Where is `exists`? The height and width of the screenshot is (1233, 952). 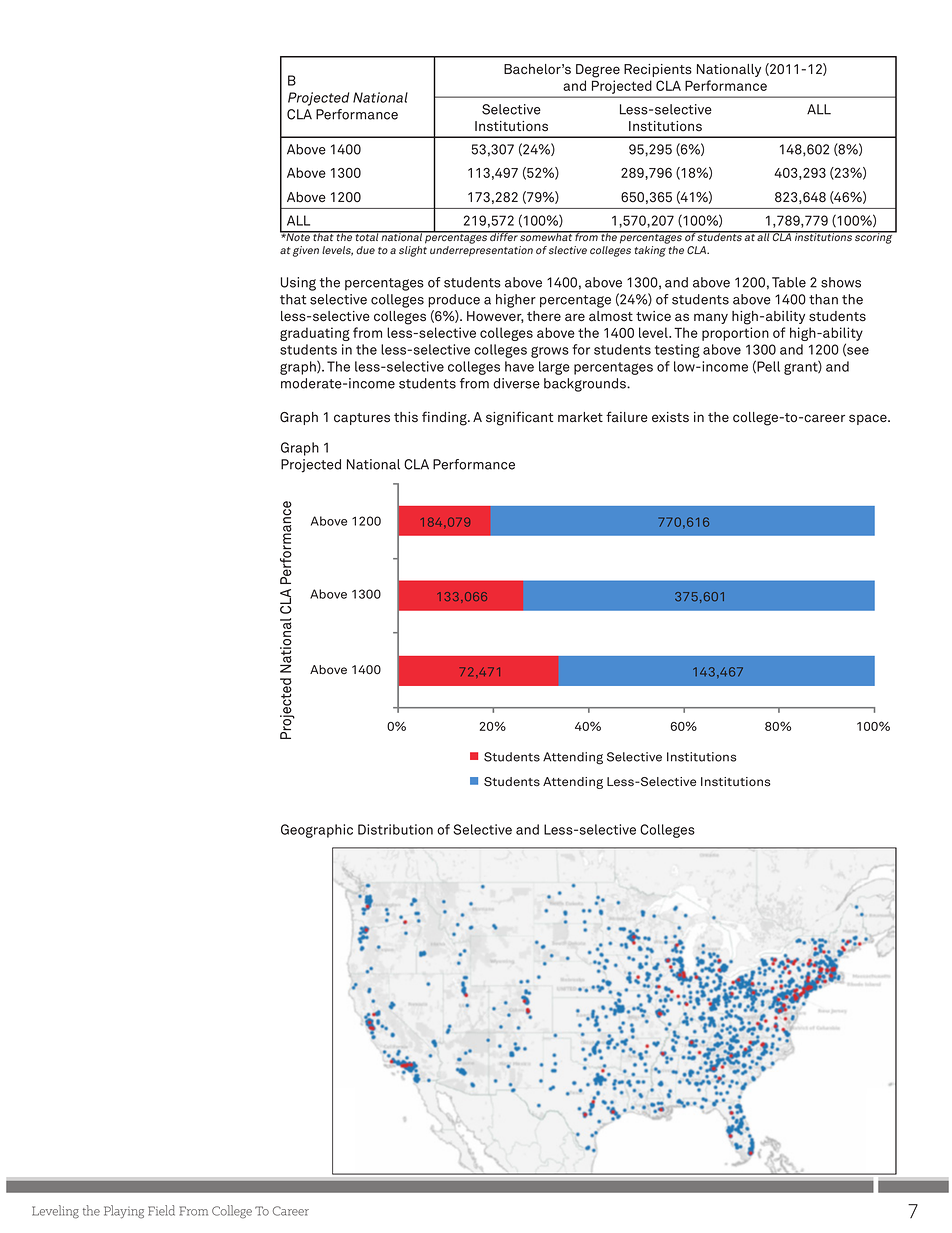
exists is located at coordinates (670, 417).
